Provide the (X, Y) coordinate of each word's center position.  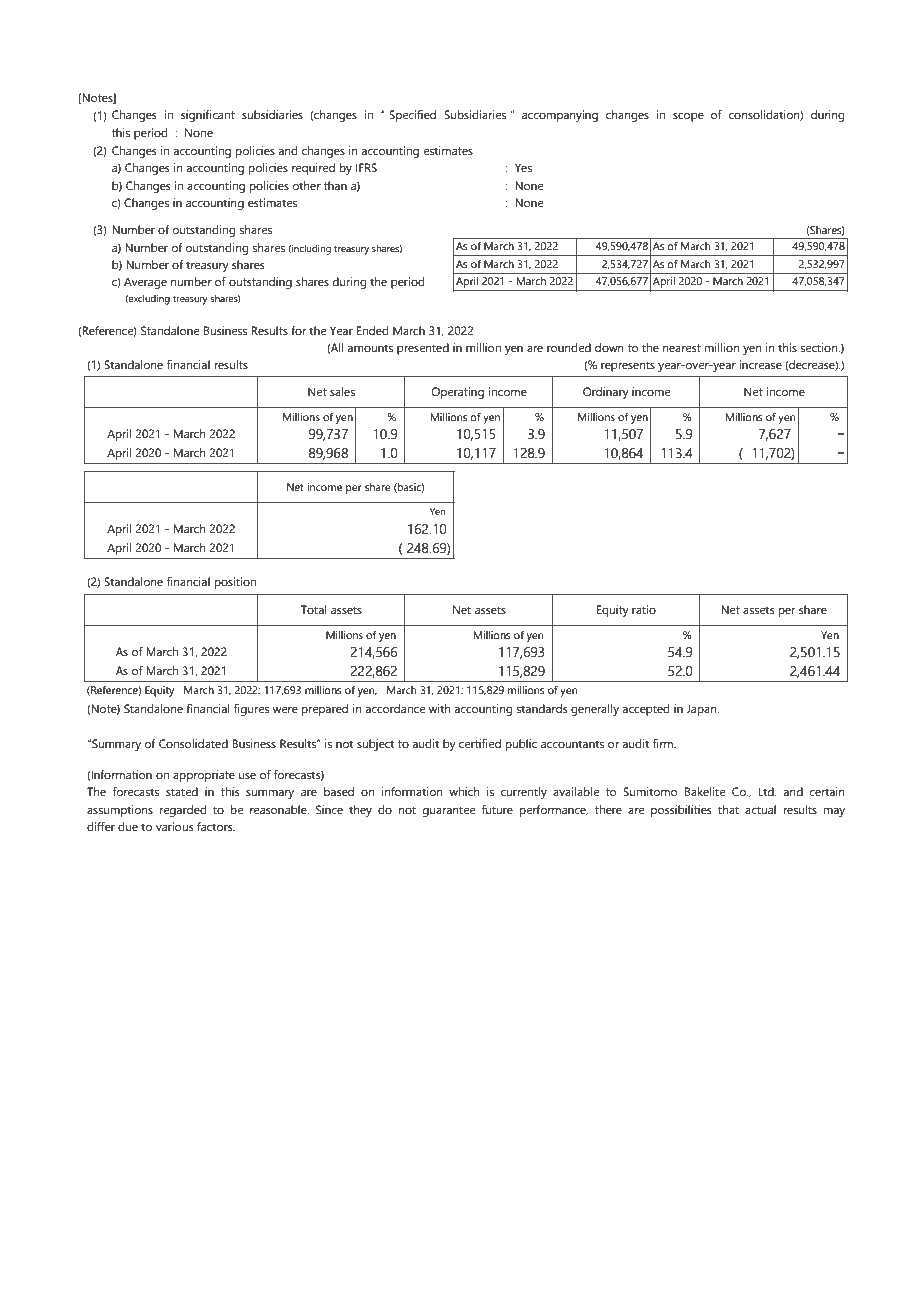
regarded (183, 811)
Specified (412, 116)
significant (208, 116)
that (728, 809)
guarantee (448, 811)
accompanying (560, 116)
